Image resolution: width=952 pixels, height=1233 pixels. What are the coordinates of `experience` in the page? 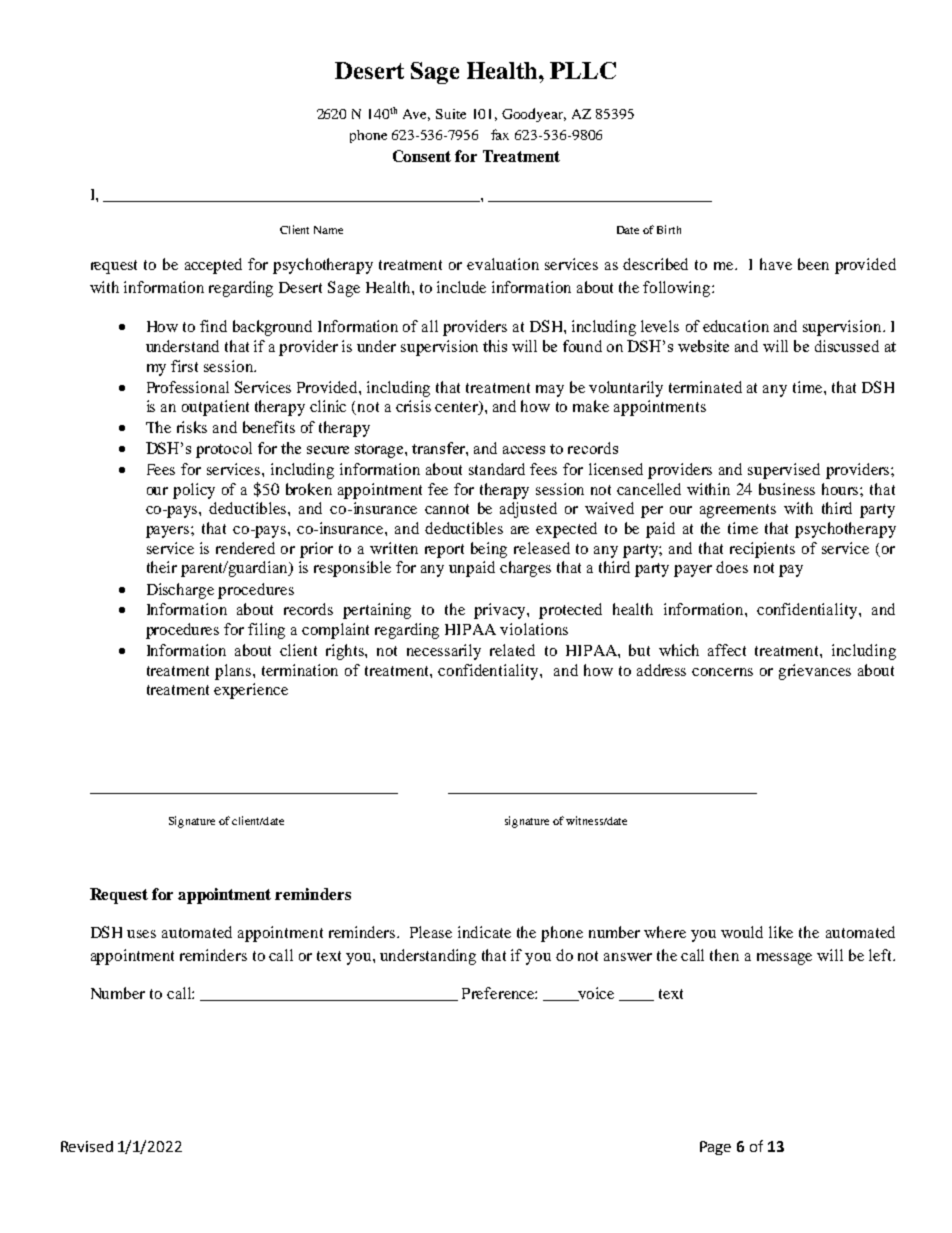 It's located at (251, 691).
